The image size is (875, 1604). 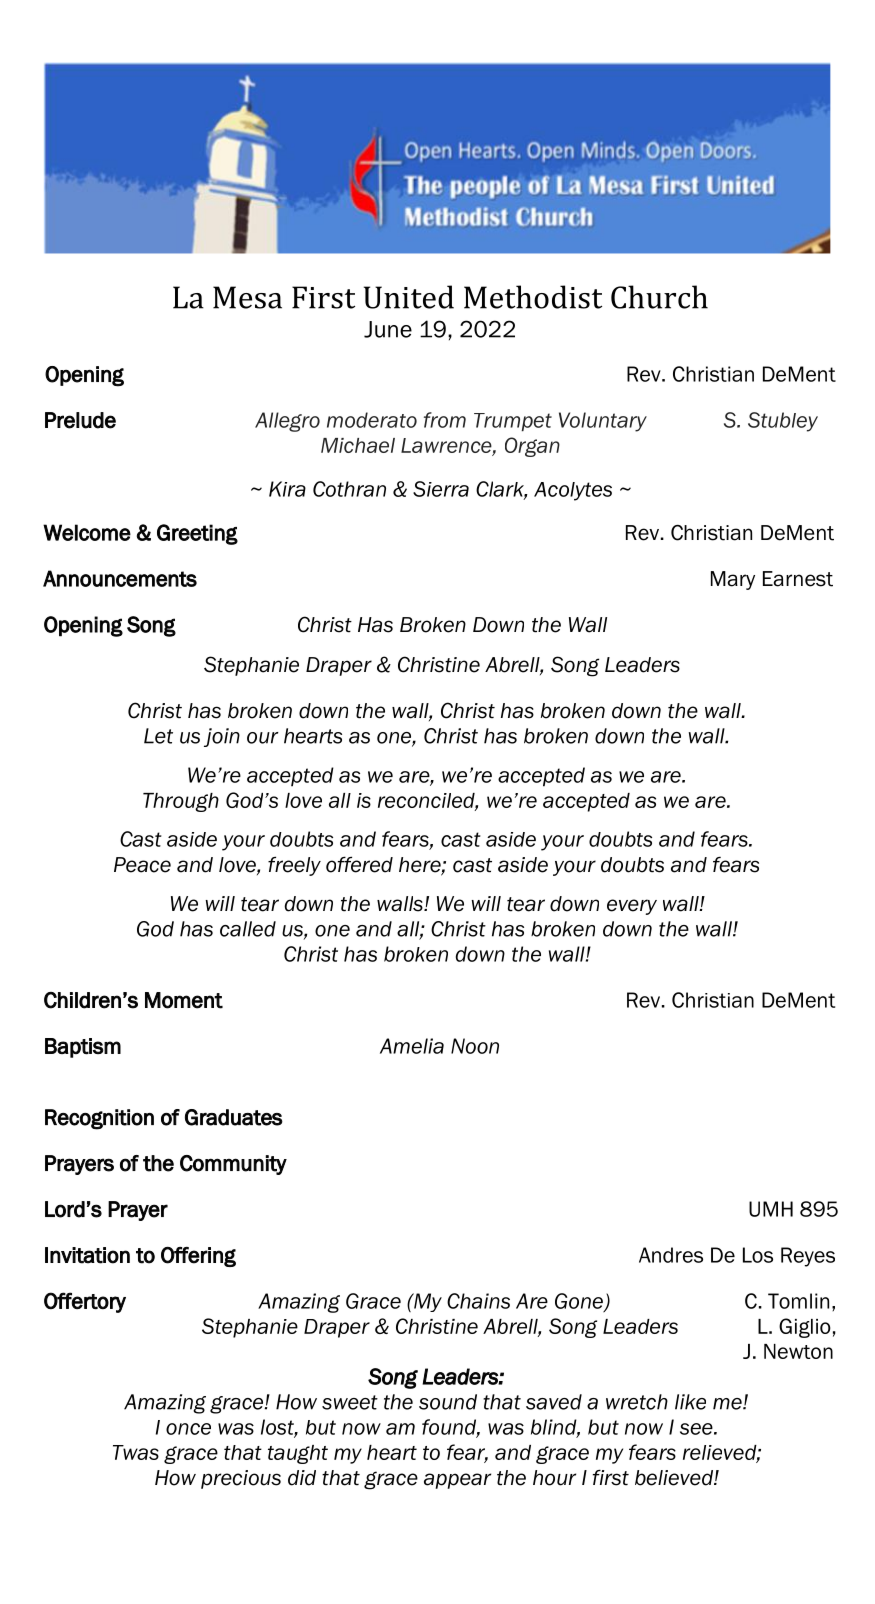 I want to click on Let, so click(x=158, y=736).
